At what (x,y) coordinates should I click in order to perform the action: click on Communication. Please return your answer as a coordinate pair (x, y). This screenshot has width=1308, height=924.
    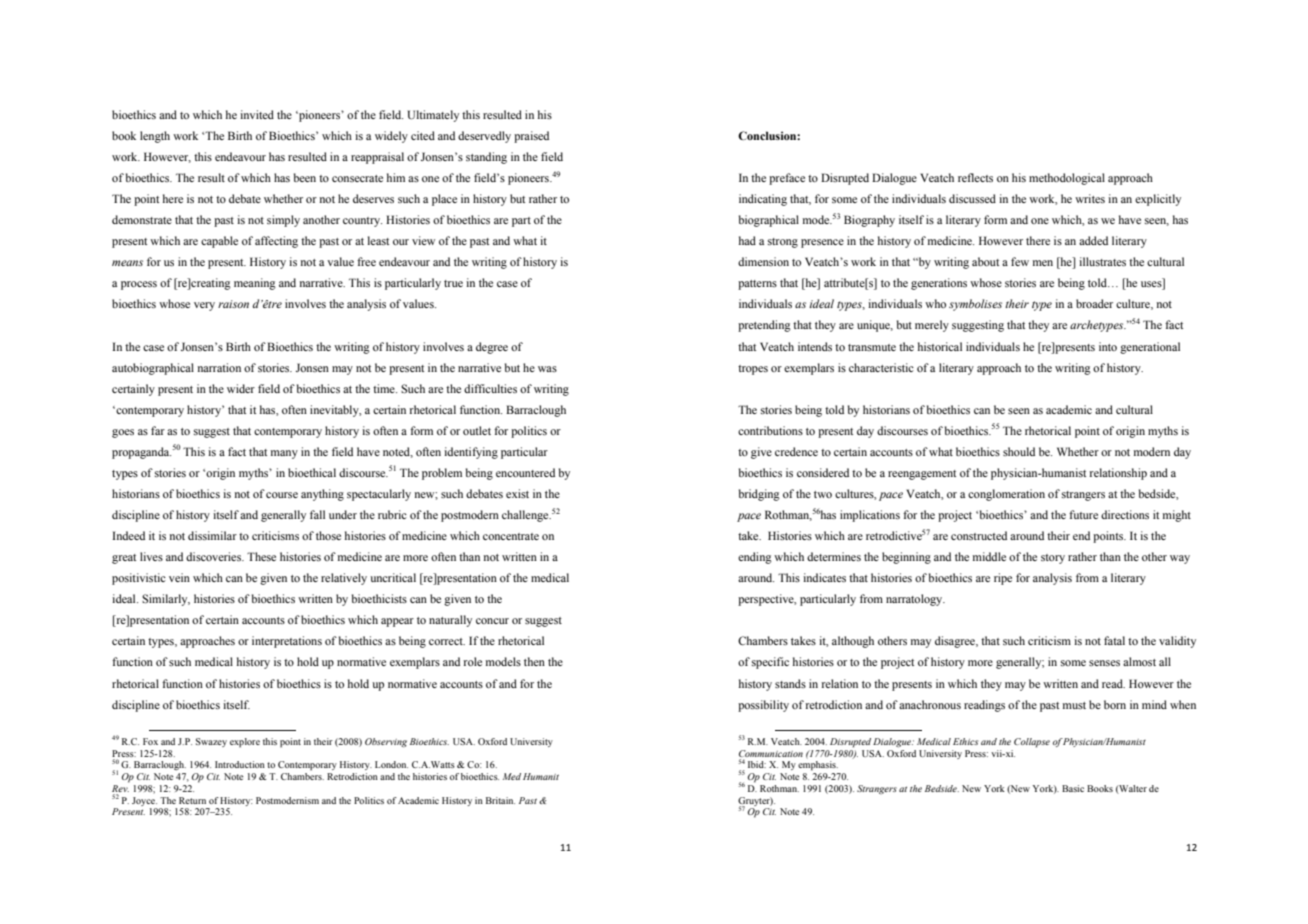
    Looking at the image, I should click on (771, 753).
